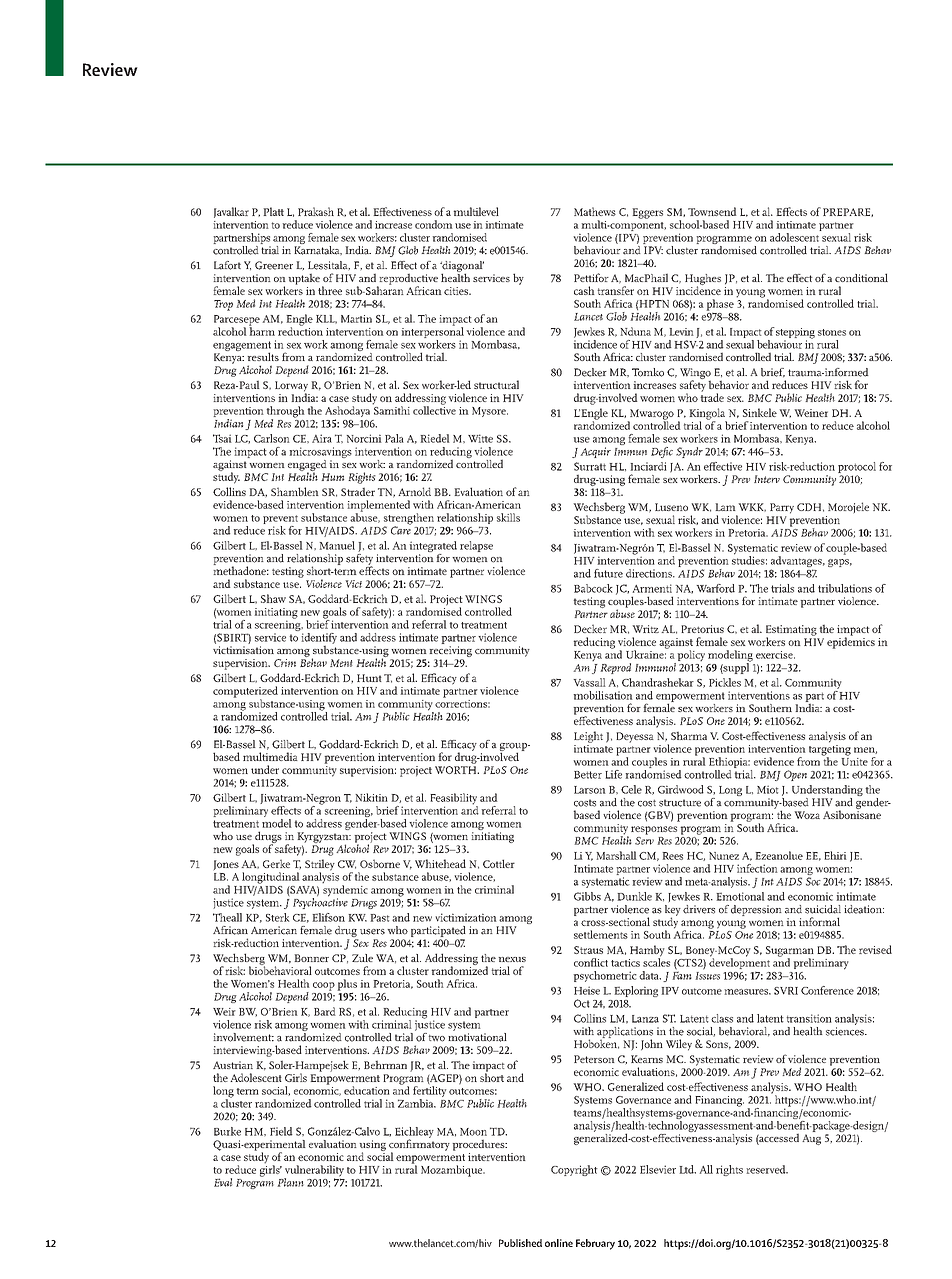 This screenshot has height=1279, width=952. What do you see at coordinates (559, 1243) in the screenshot?
I see `online` at bounding box center [559, 1243].
